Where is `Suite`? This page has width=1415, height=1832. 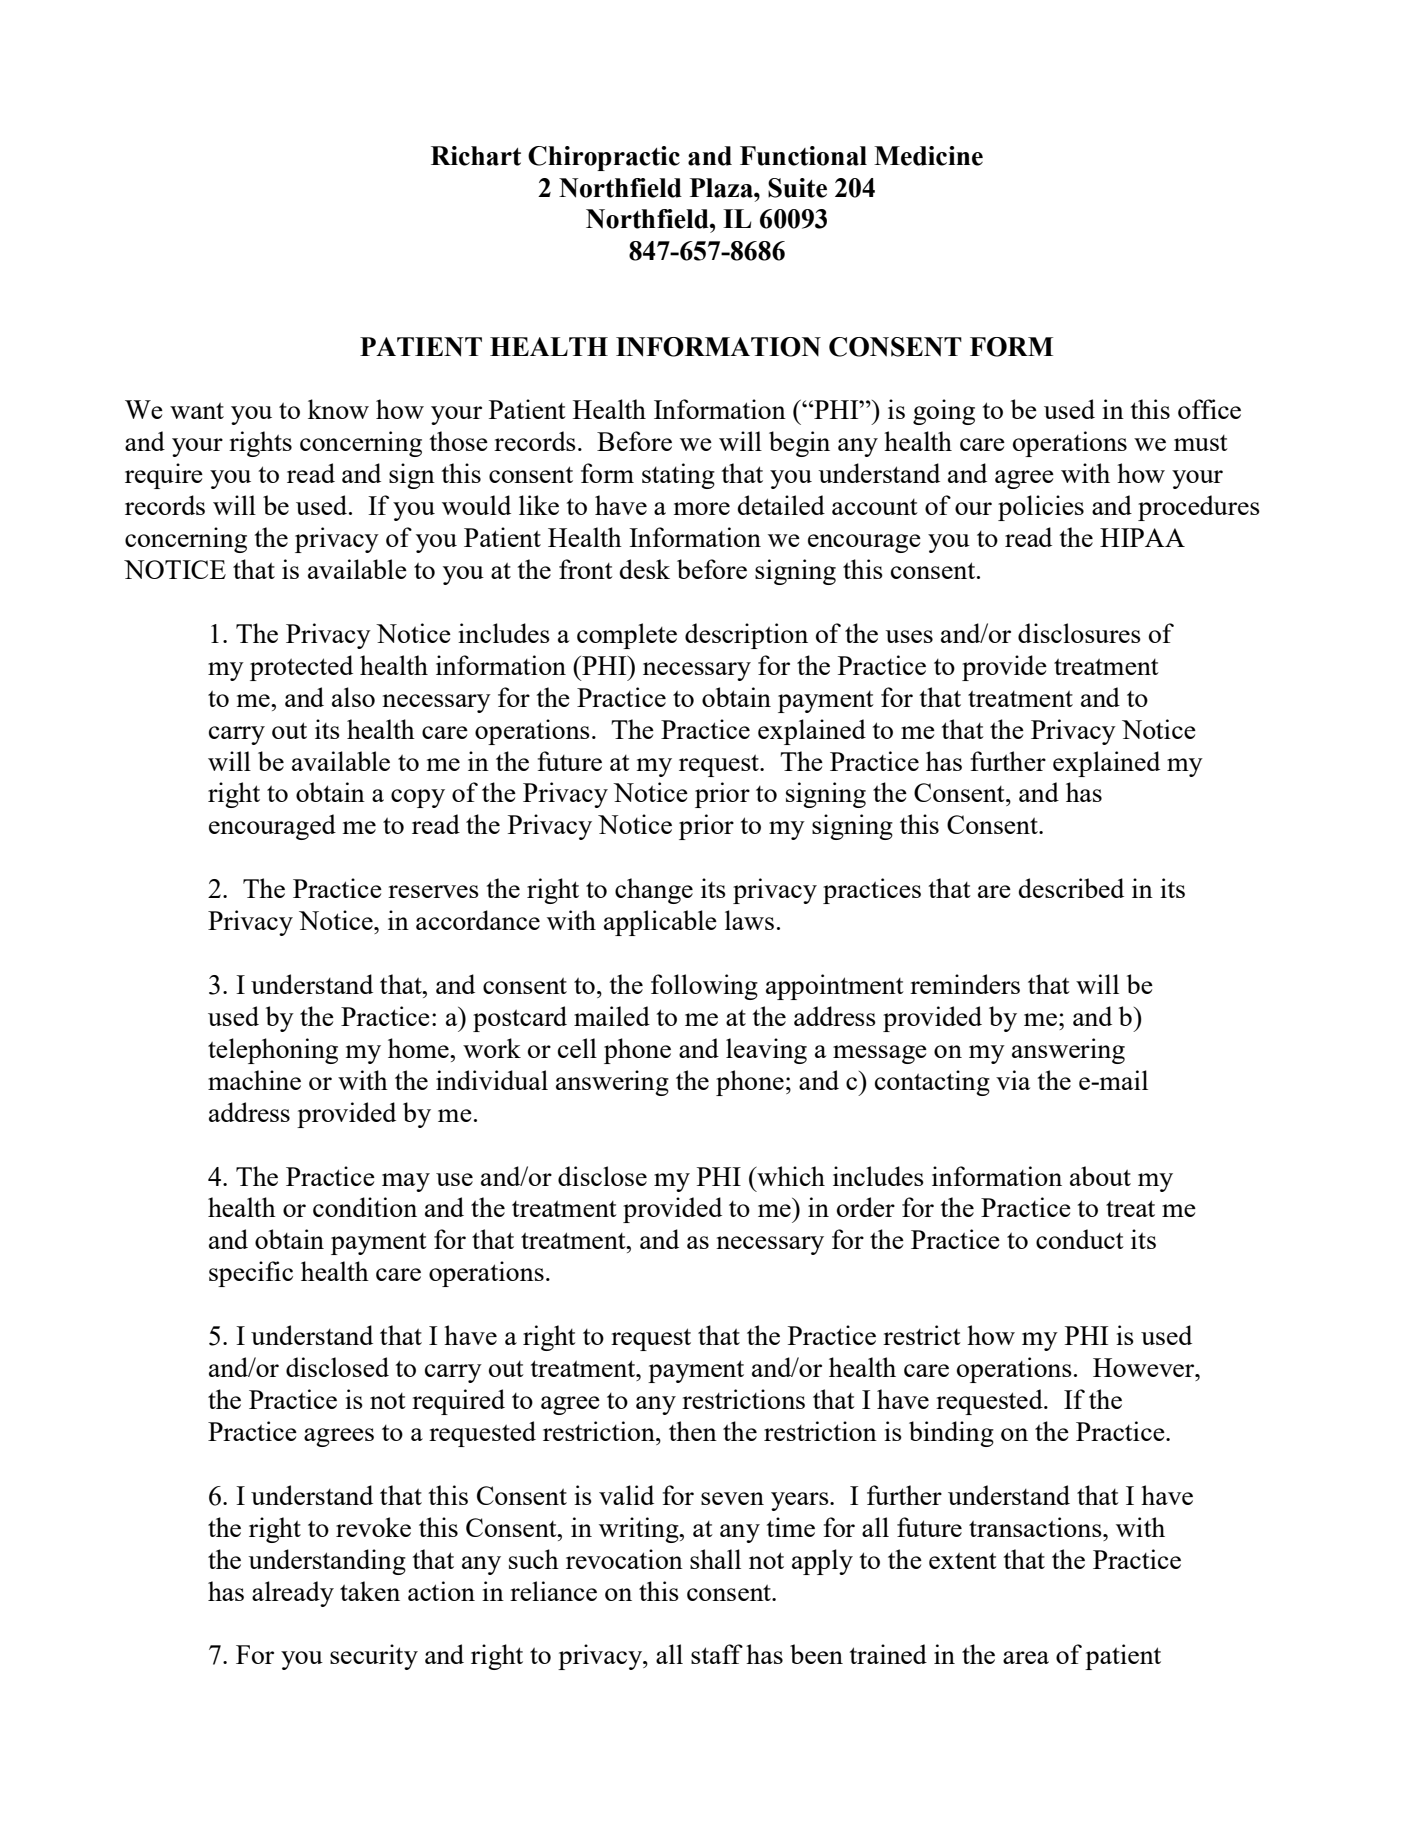 Suite is located at coordinates (797, 188).
